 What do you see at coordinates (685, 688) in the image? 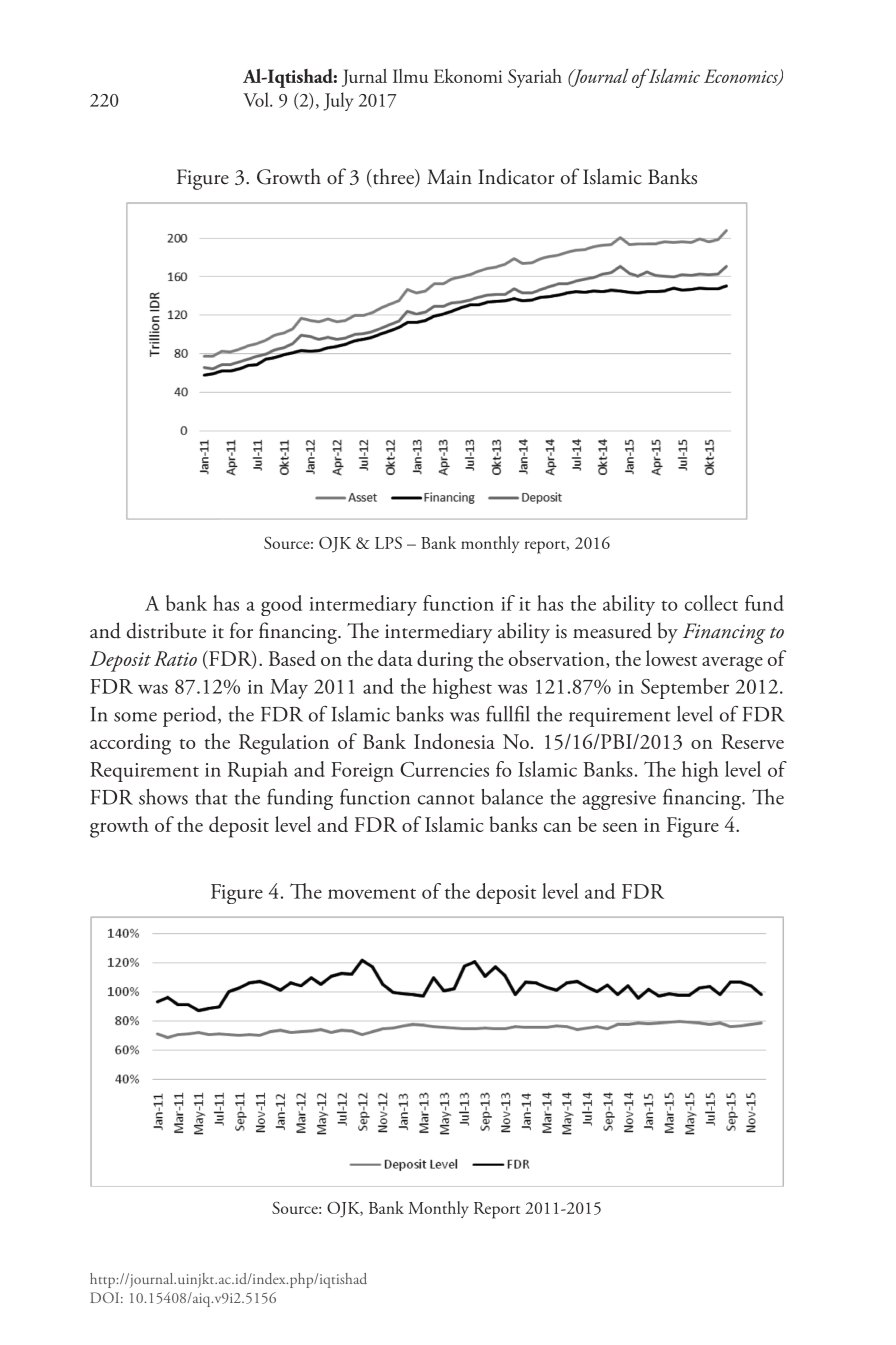
I see `September` at bounding box center [685, 688].
